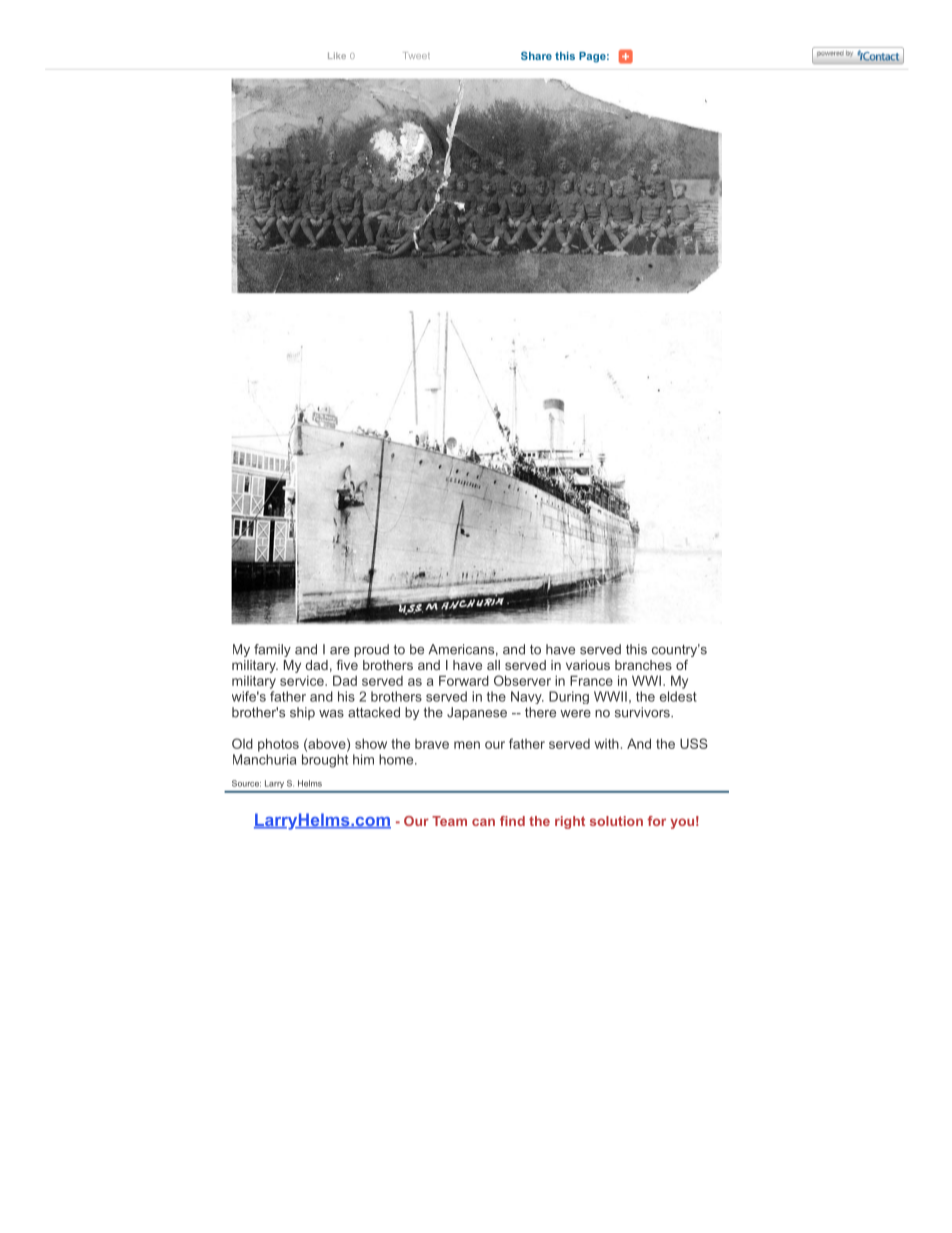 This document has width=952, height=1233. Describe the element at coordinates (347, 665) in the document. I see `five` at that location.
